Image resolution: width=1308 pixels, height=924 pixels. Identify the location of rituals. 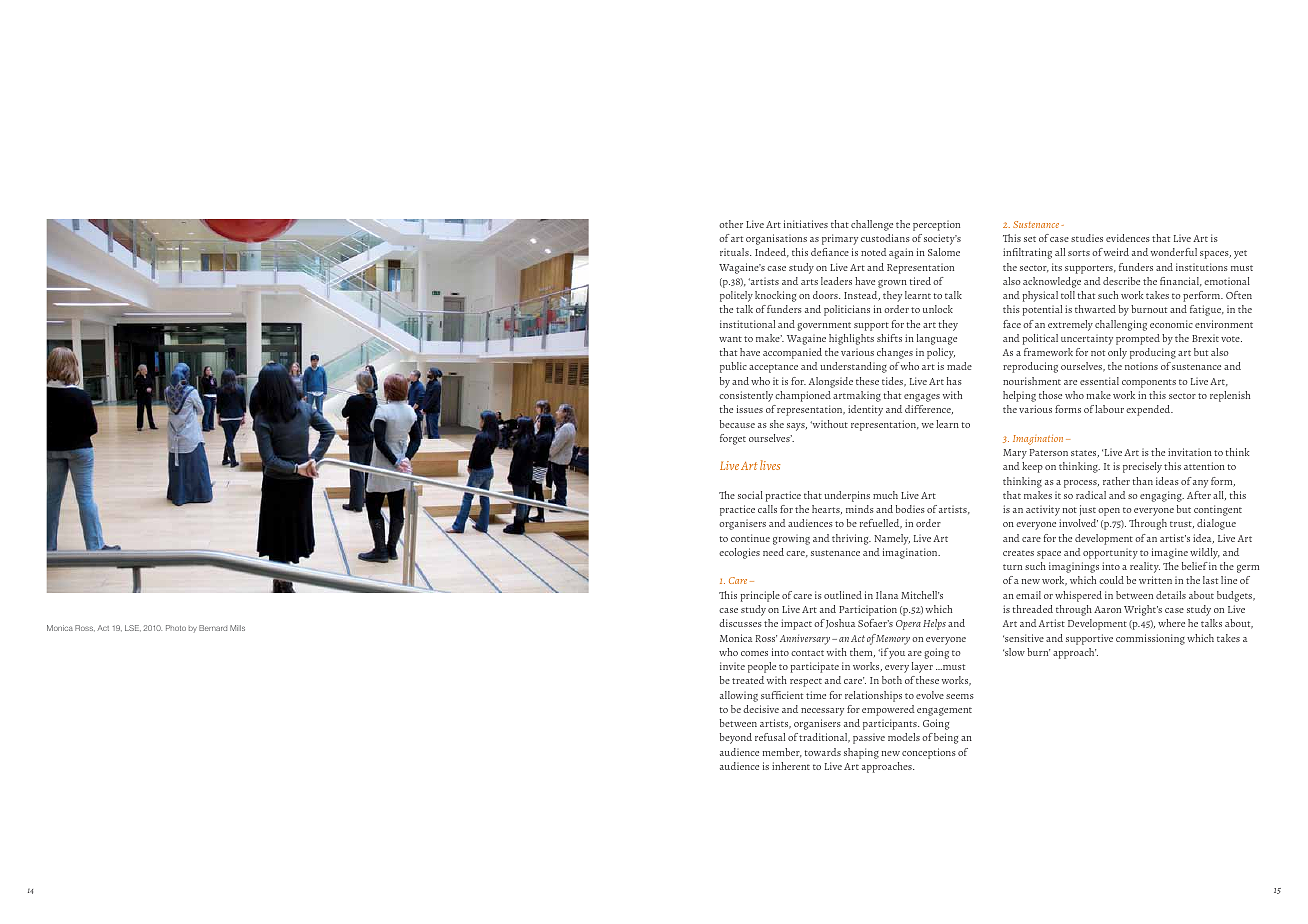
(735, 252).
